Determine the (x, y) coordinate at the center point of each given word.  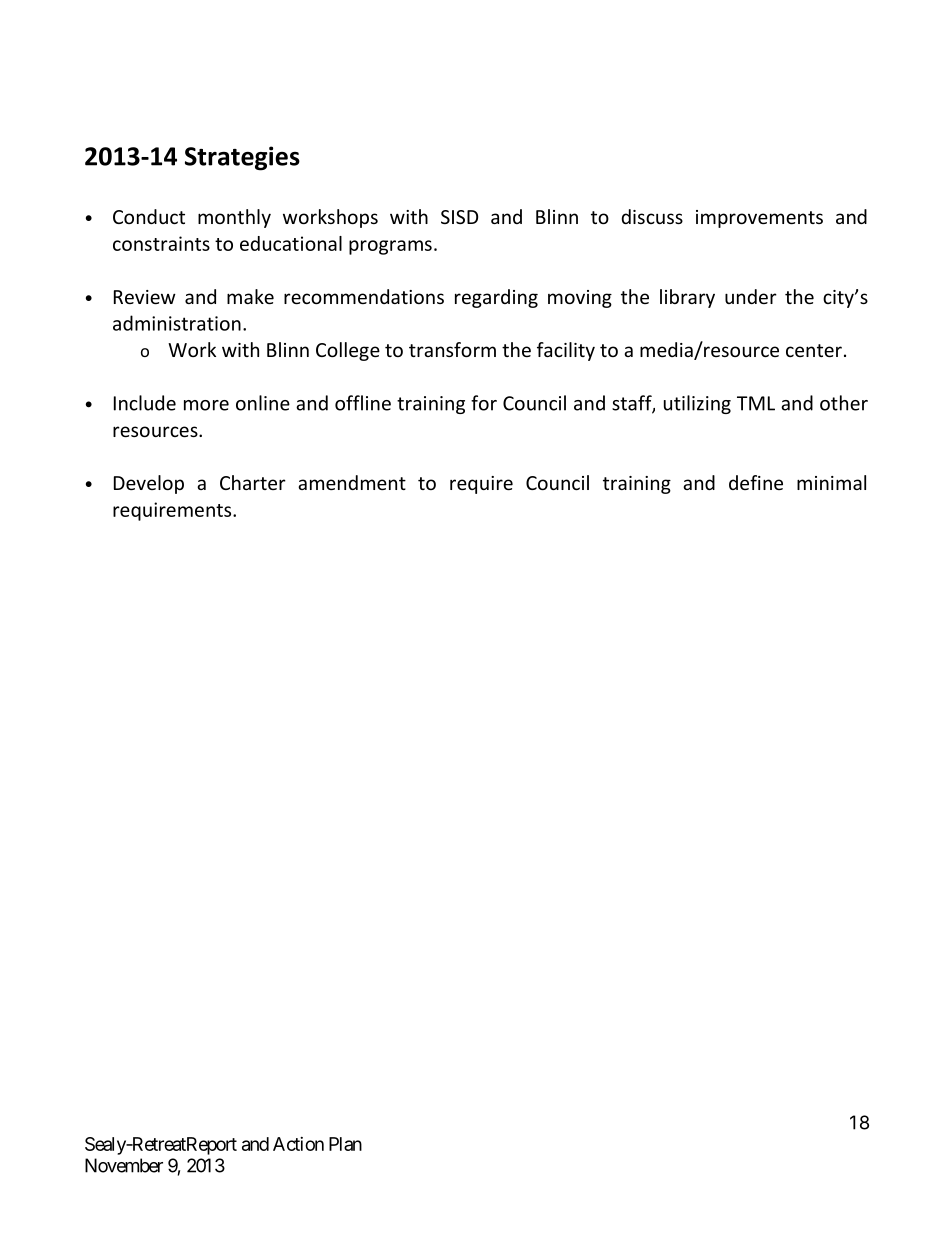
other (844, 403)
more (206, 405)
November (124, 1165)
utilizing (697, 404)
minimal (831, 482)
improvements (759, 219)
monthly (234, 218)
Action (298, 1144)
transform (452, 349)
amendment (352, 482)
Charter (253, 482)
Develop (149, 484)
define (756, 482)
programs (390, 247)
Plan (345, 1144)
